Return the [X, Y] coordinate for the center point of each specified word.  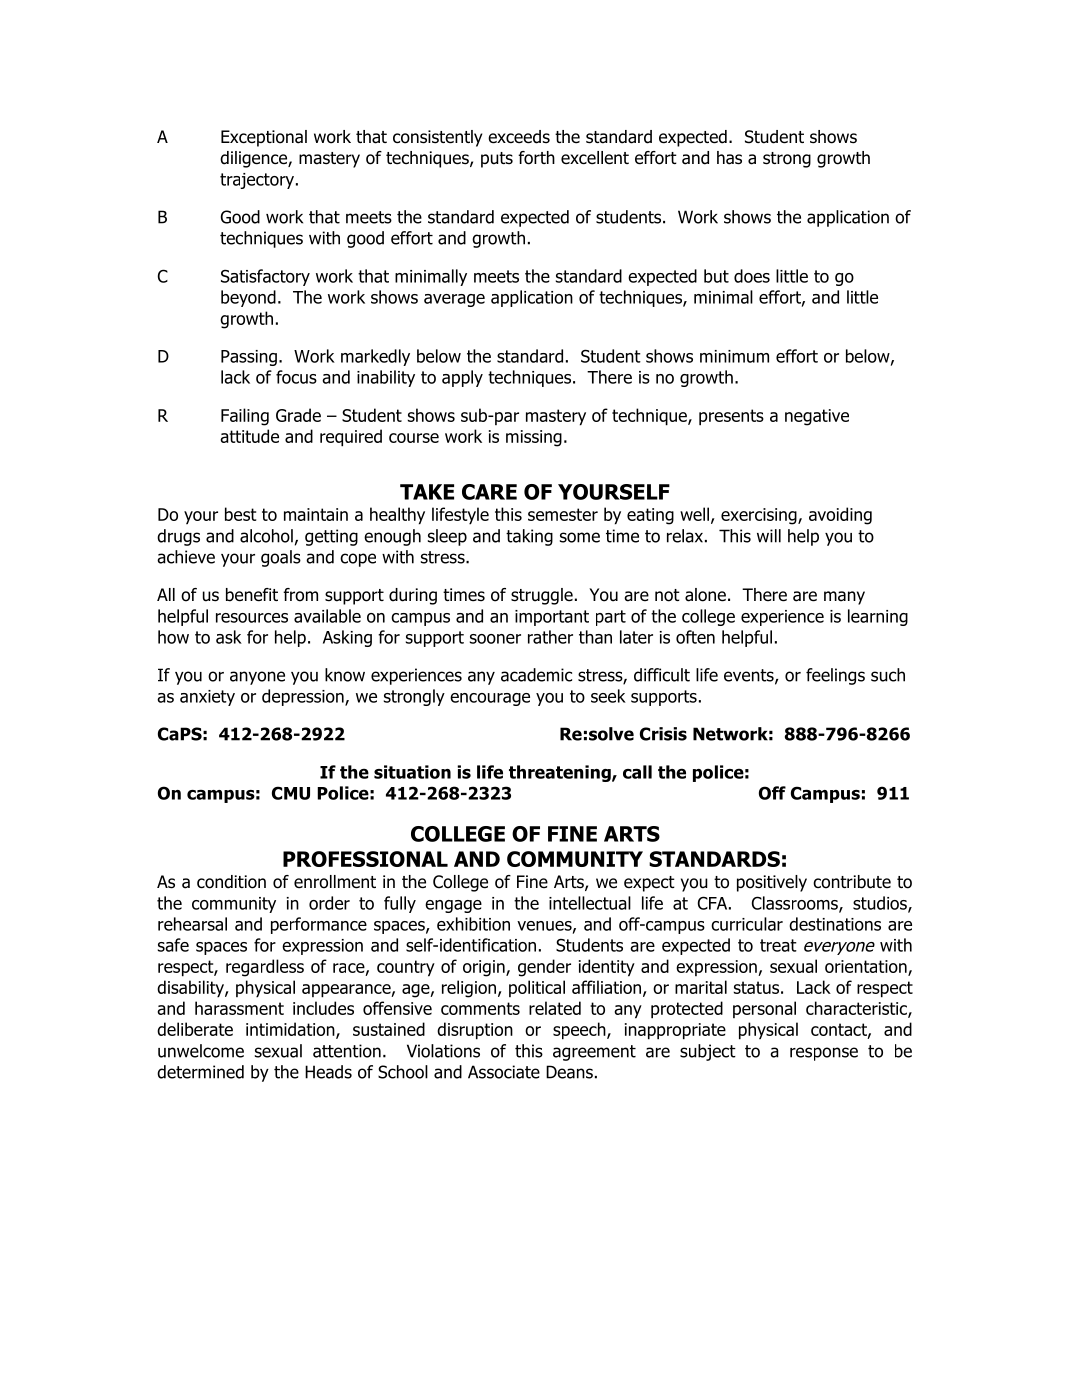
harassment [239, 1008]
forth [536, 158]
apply [462, 378]
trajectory [257, 181]
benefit [252, 595]
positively [772, 883]
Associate [504, 1072]
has [729, 158]
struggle [542, 596]
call [637, 772]
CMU [291, 793]
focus [296, 377]
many [844, 598]
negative [817, 417]
